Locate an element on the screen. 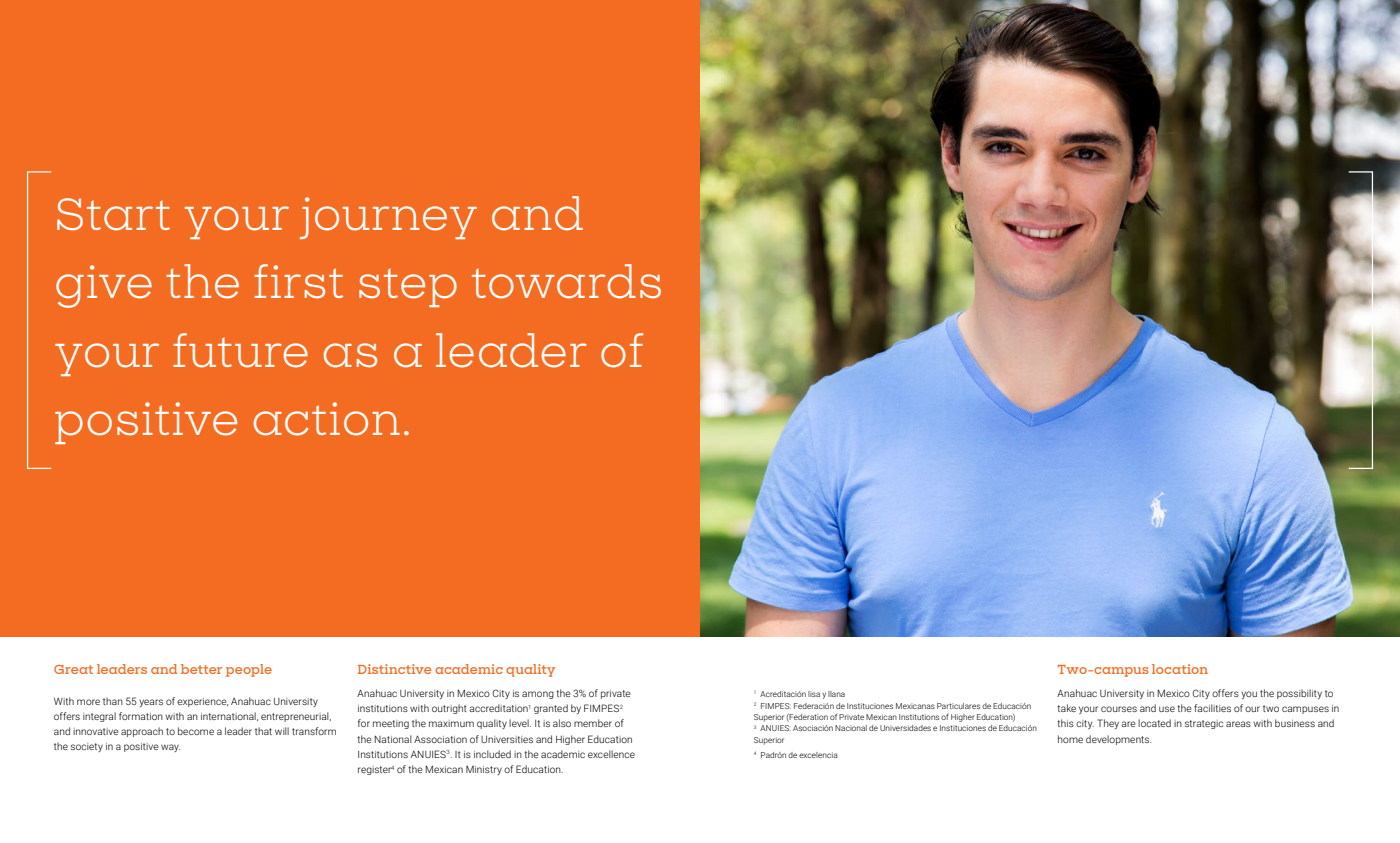 The height and width of the screenshot is (843, 1400). lisa is located at coordinates (814, 694).
